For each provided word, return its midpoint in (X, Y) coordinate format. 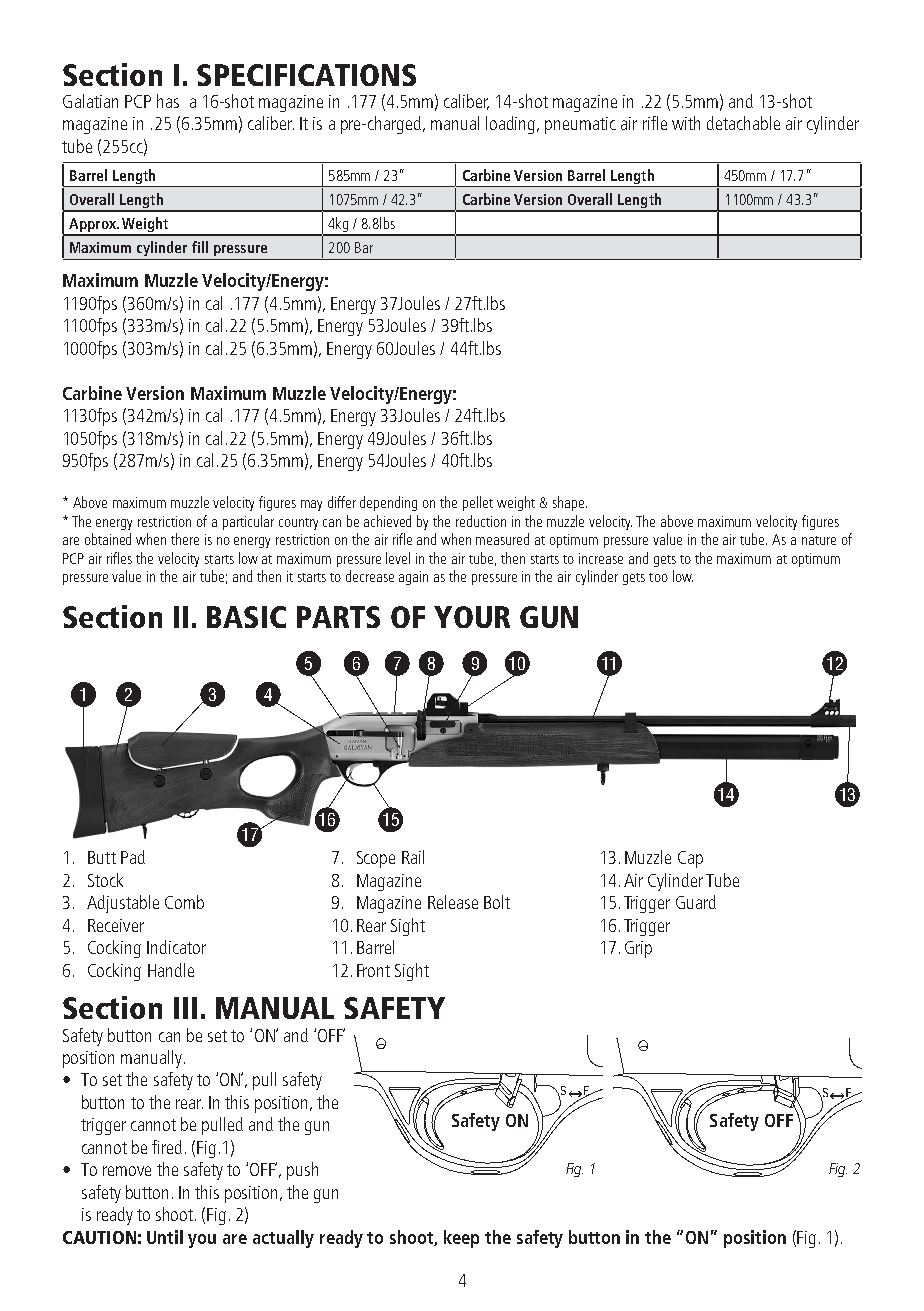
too (658, 577)
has (168, 101)
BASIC (246, 617)
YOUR (472, 617)
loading (512, 125)
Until (165, 1237)
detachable (743, 123)
